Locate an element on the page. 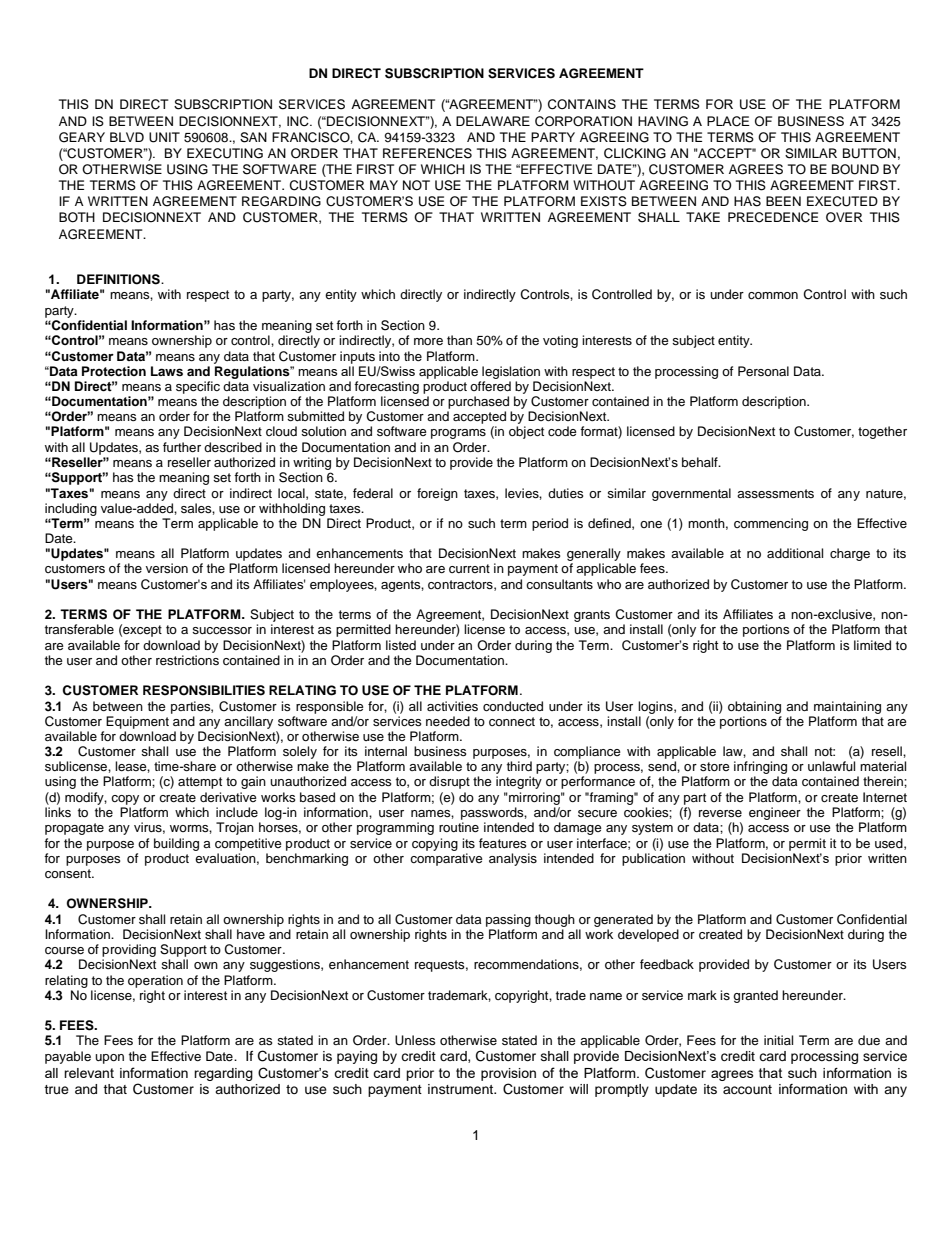 The width and height of the page is (952, 1233). upon is located at coordinates (109, 1059).
